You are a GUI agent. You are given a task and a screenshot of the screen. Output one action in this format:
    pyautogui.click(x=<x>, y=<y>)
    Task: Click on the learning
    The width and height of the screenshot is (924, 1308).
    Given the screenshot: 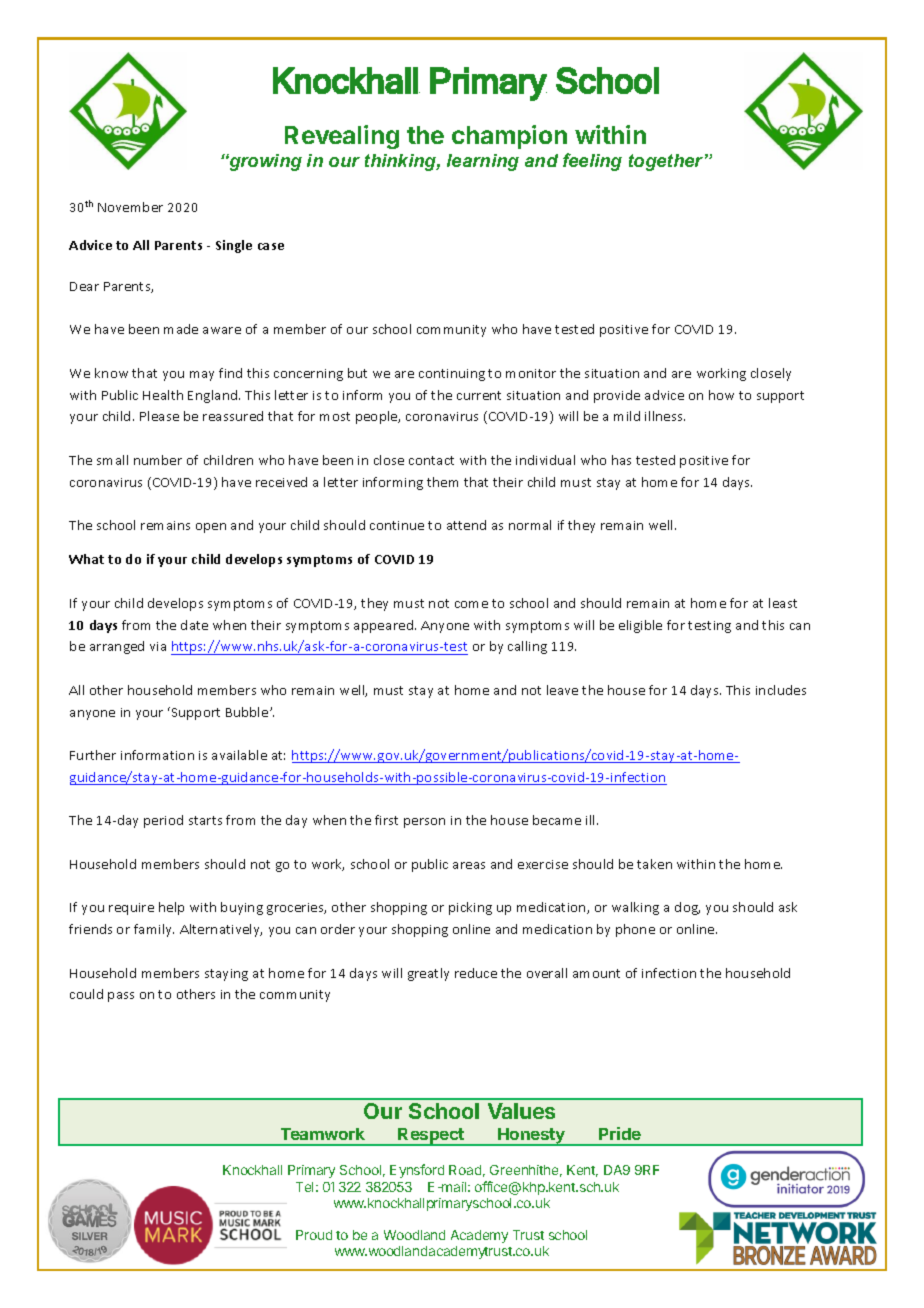 What is the action you would take?
    pyautogui.click(x=483, y=162)
